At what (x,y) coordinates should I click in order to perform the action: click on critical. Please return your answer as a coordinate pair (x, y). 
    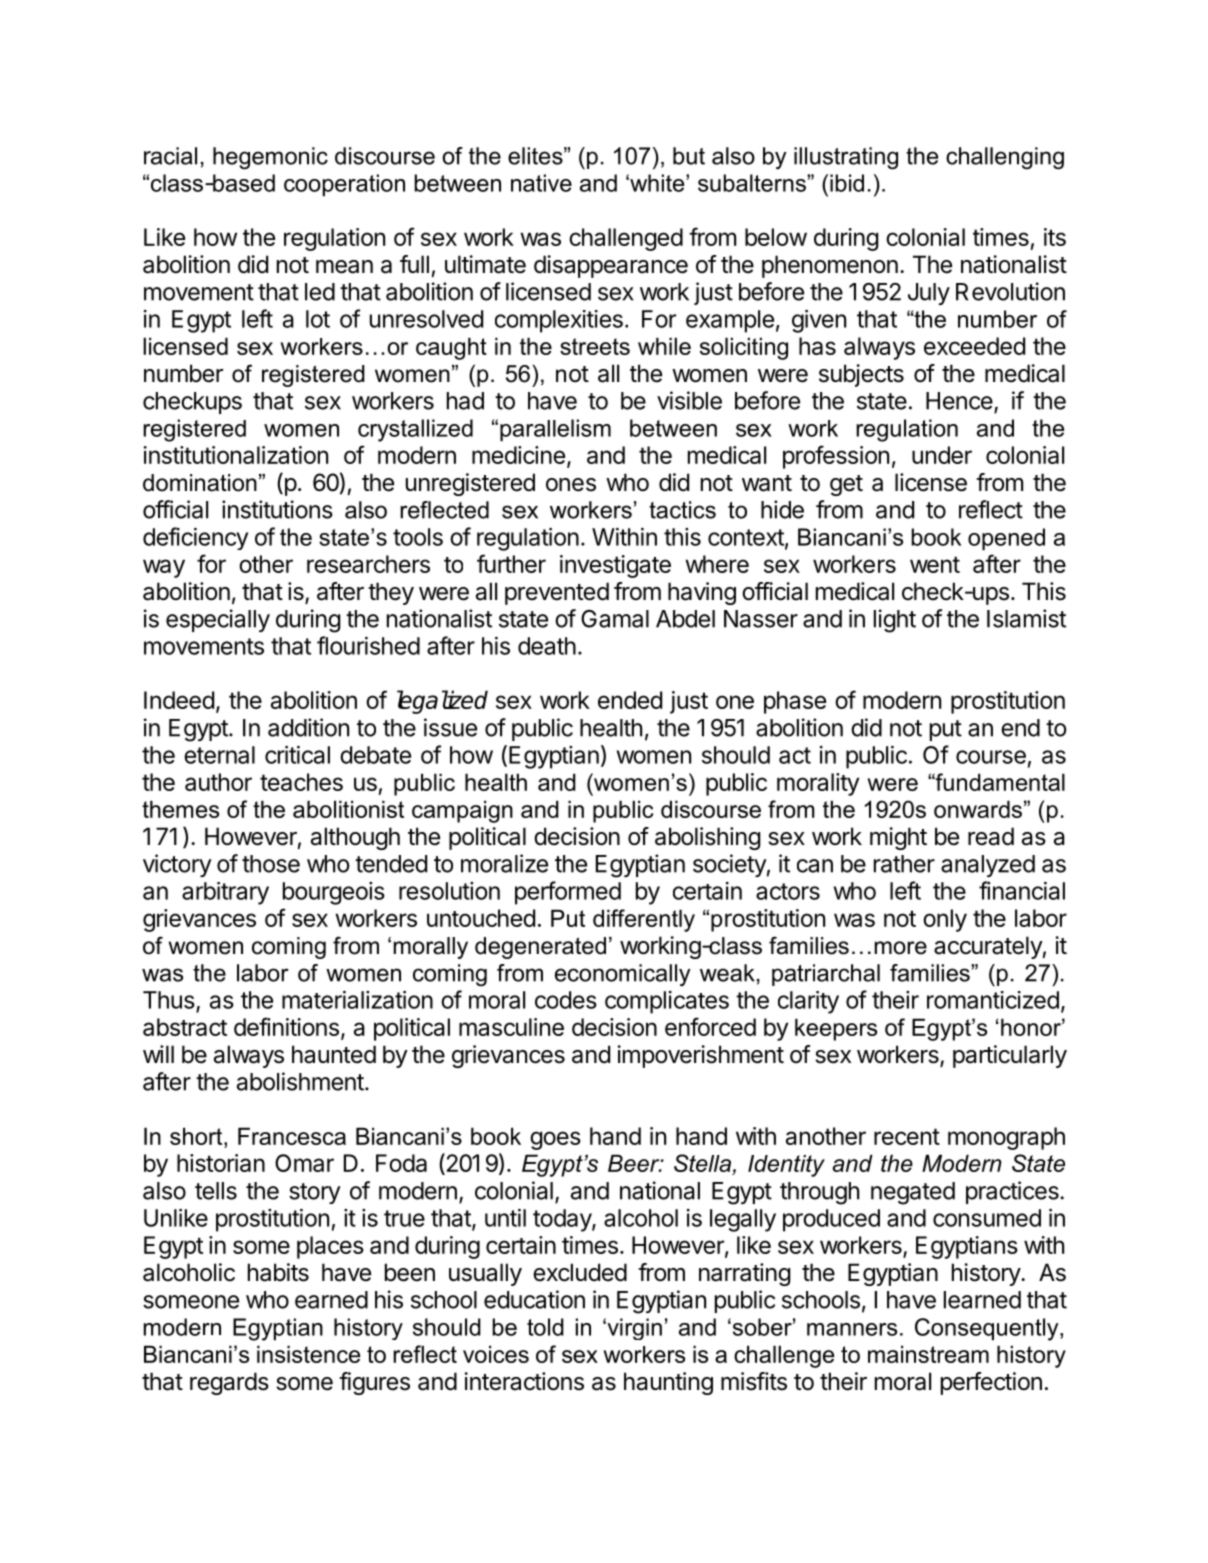
    Looking at the image, I should click on (297, 755).
